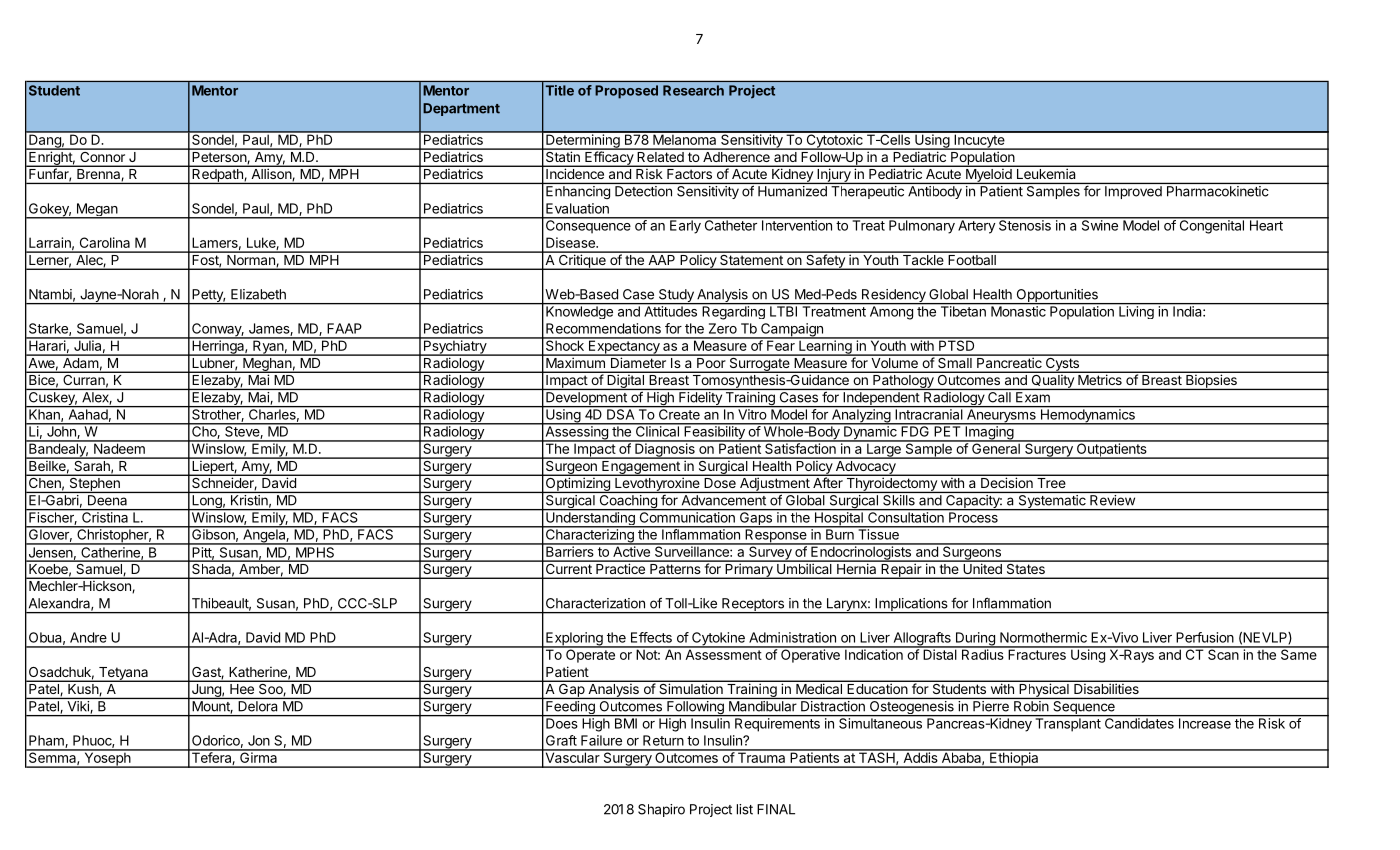 This image has width=1400, height=850. Describe the element at coordinates (259, 740) in the image. I see `Jon` at that location.
